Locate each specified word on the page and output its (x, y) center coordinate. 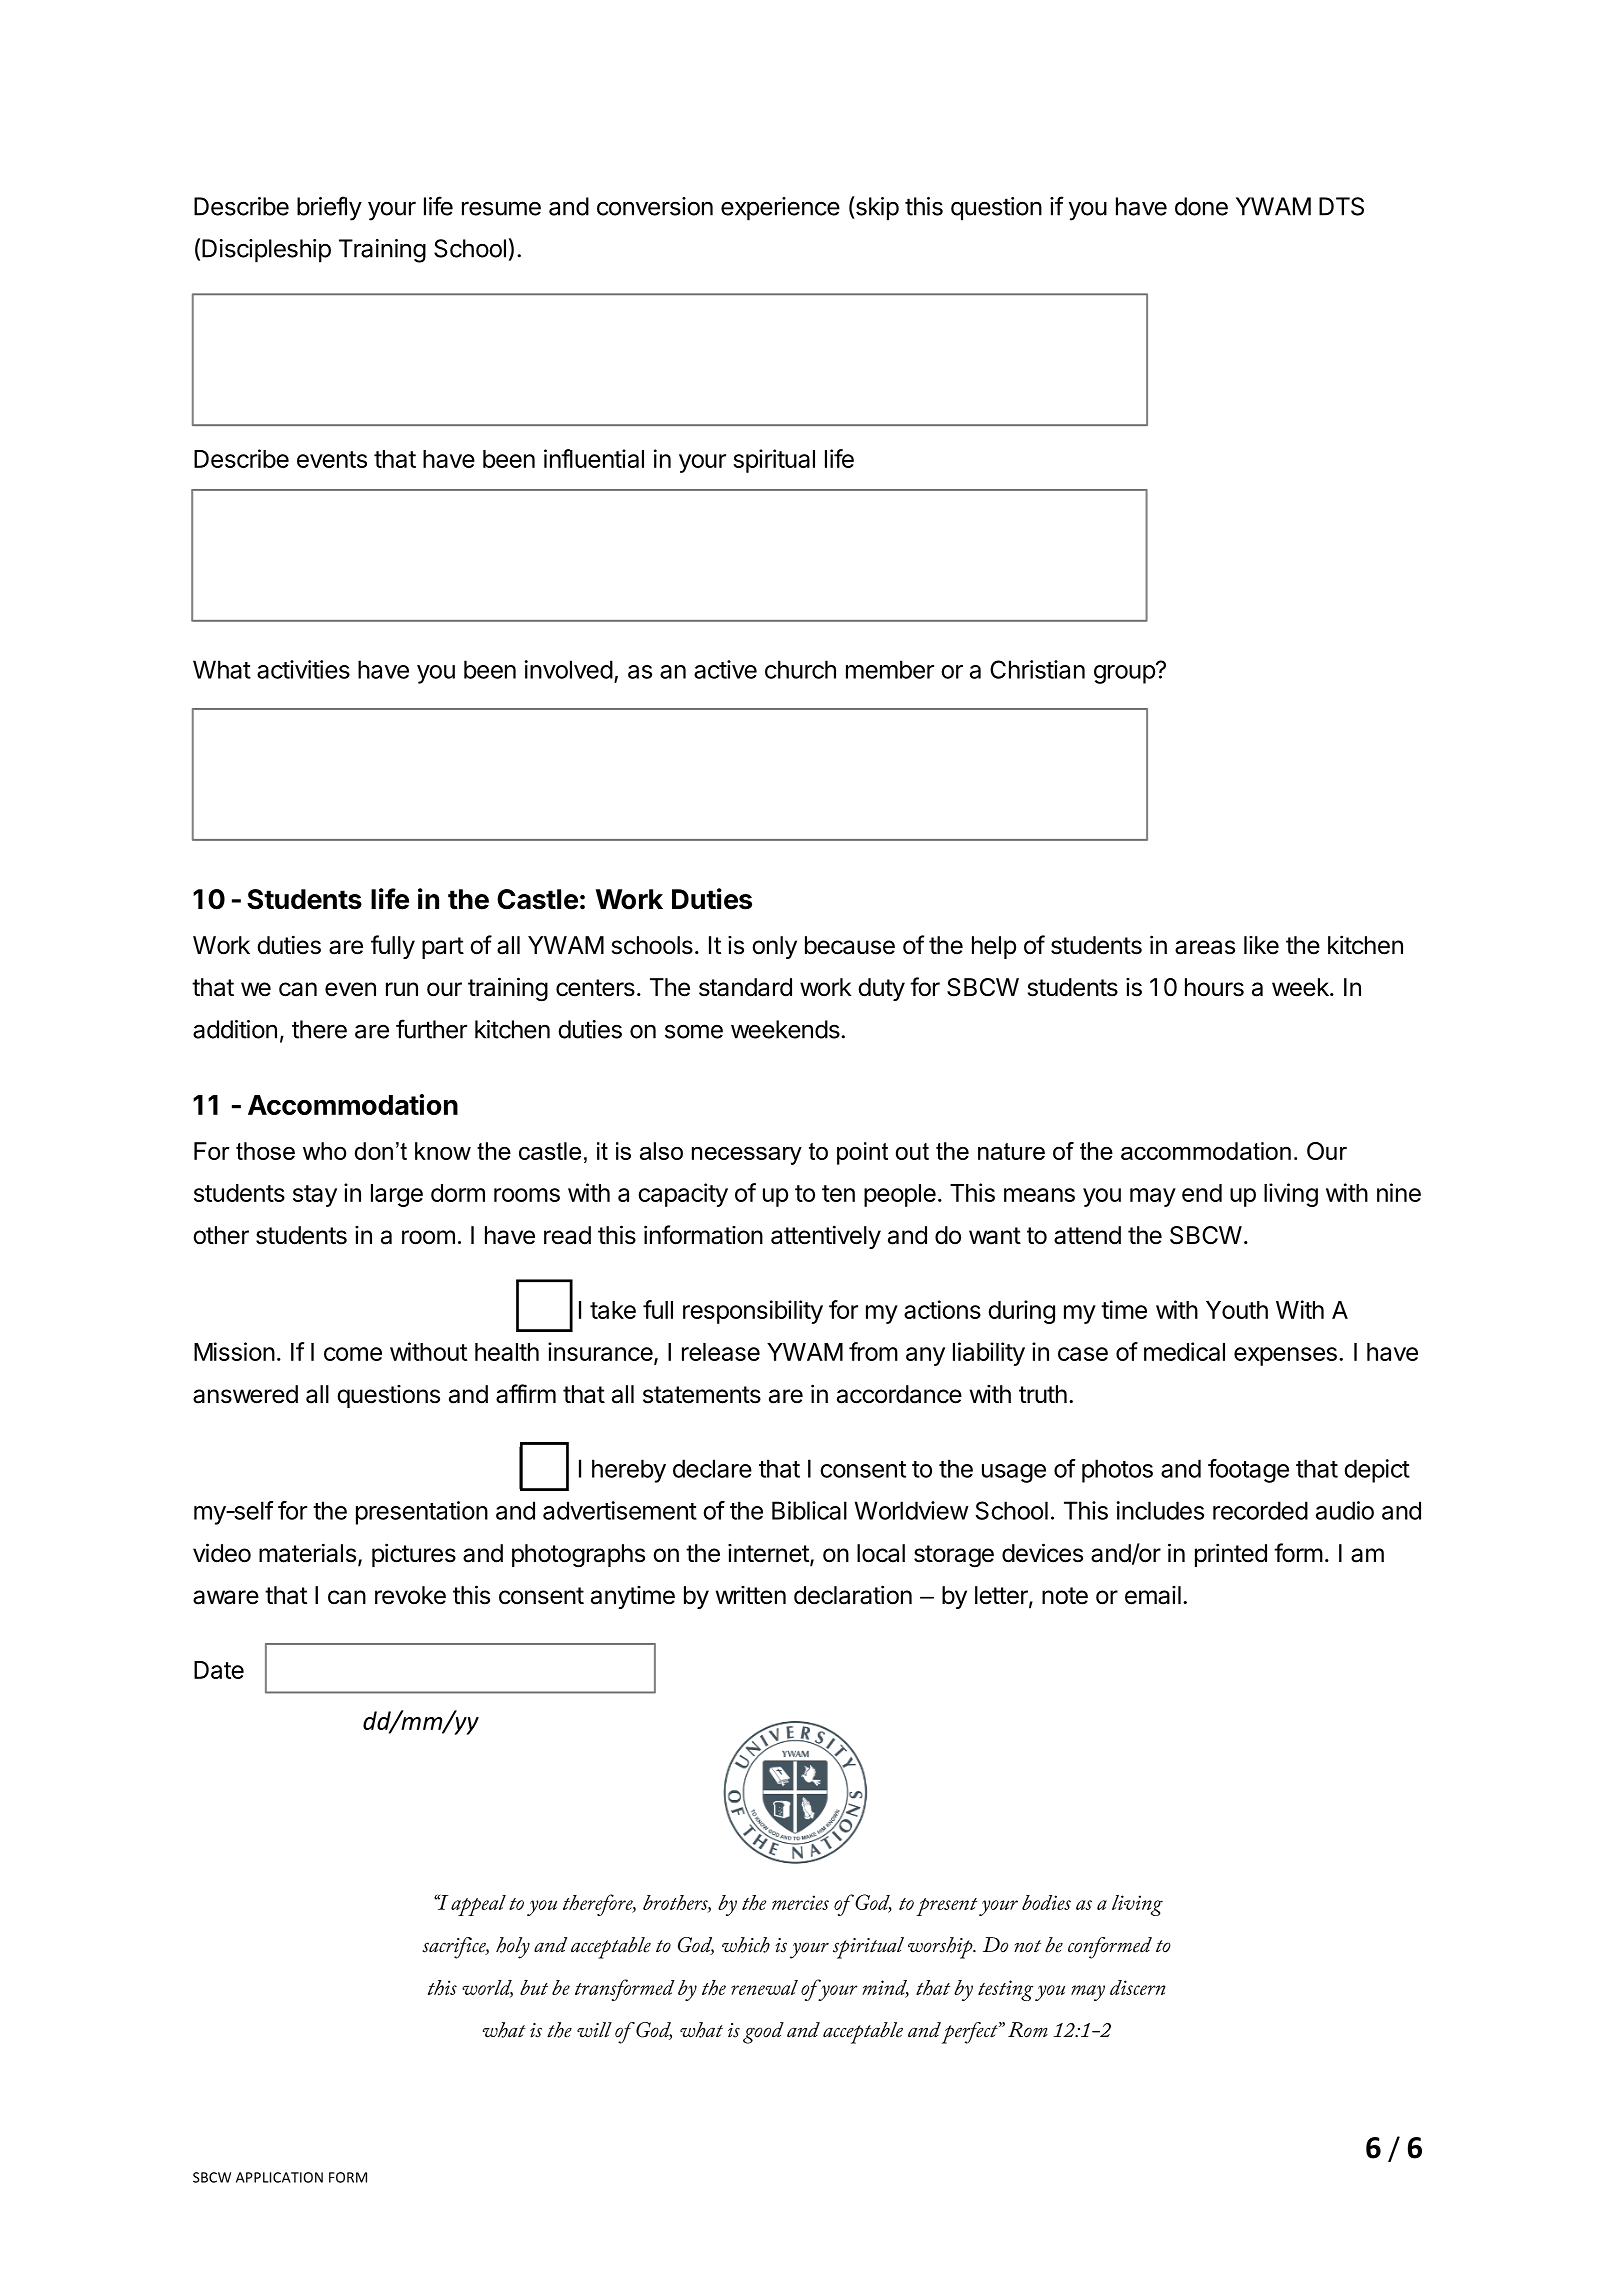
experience (780, 209)
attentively (826, 1237)
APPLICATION (279, 2177)
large (397, 1195)
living (1291, 1195)
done (1201, 206)
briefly (329, 208)
